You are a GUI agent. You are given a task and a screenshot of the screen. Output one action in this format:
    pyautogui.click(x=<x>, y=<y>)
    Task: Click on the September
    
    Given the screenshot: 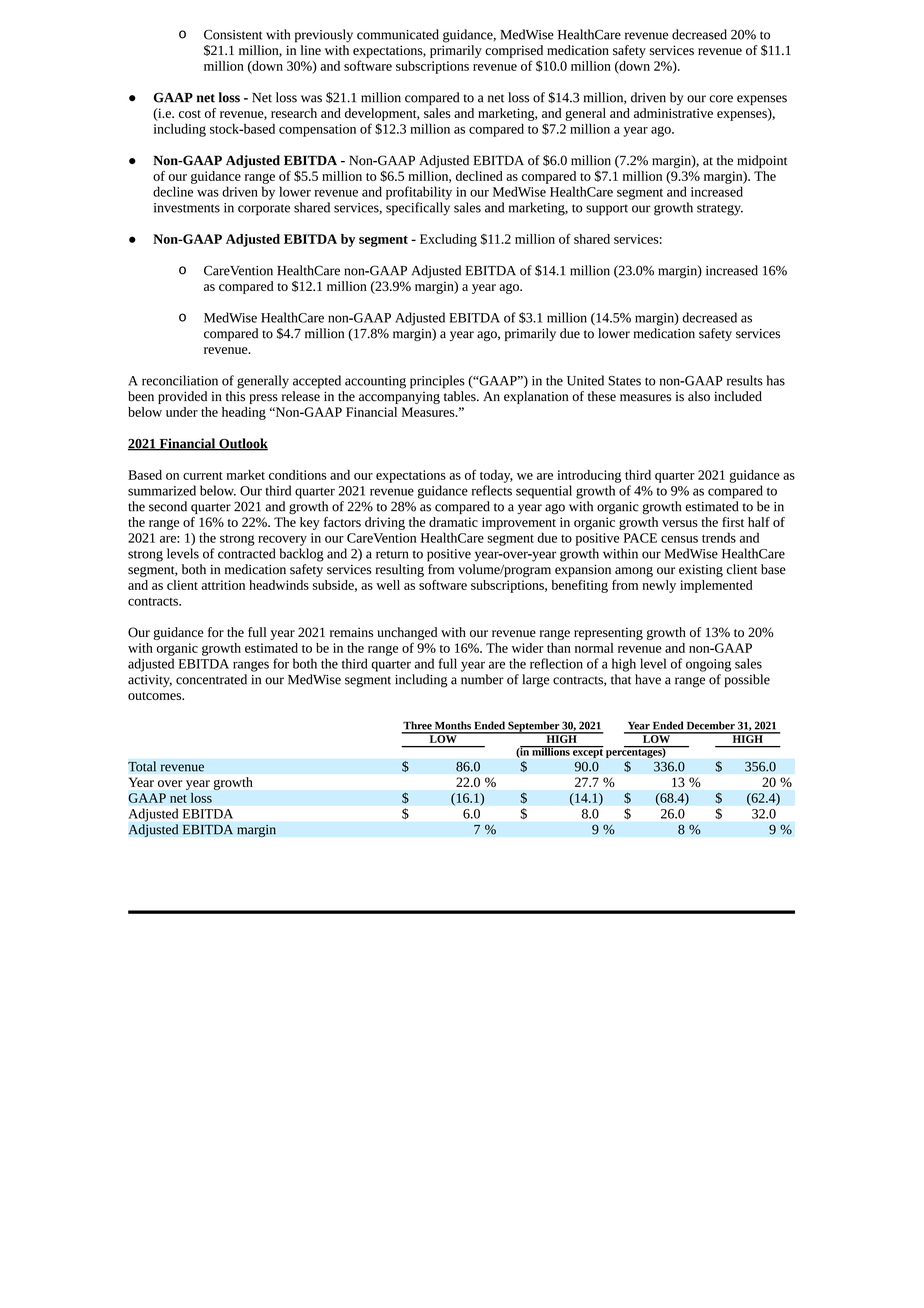 What is the action you would take?
    pyautogui.click(x=533, y=727)
